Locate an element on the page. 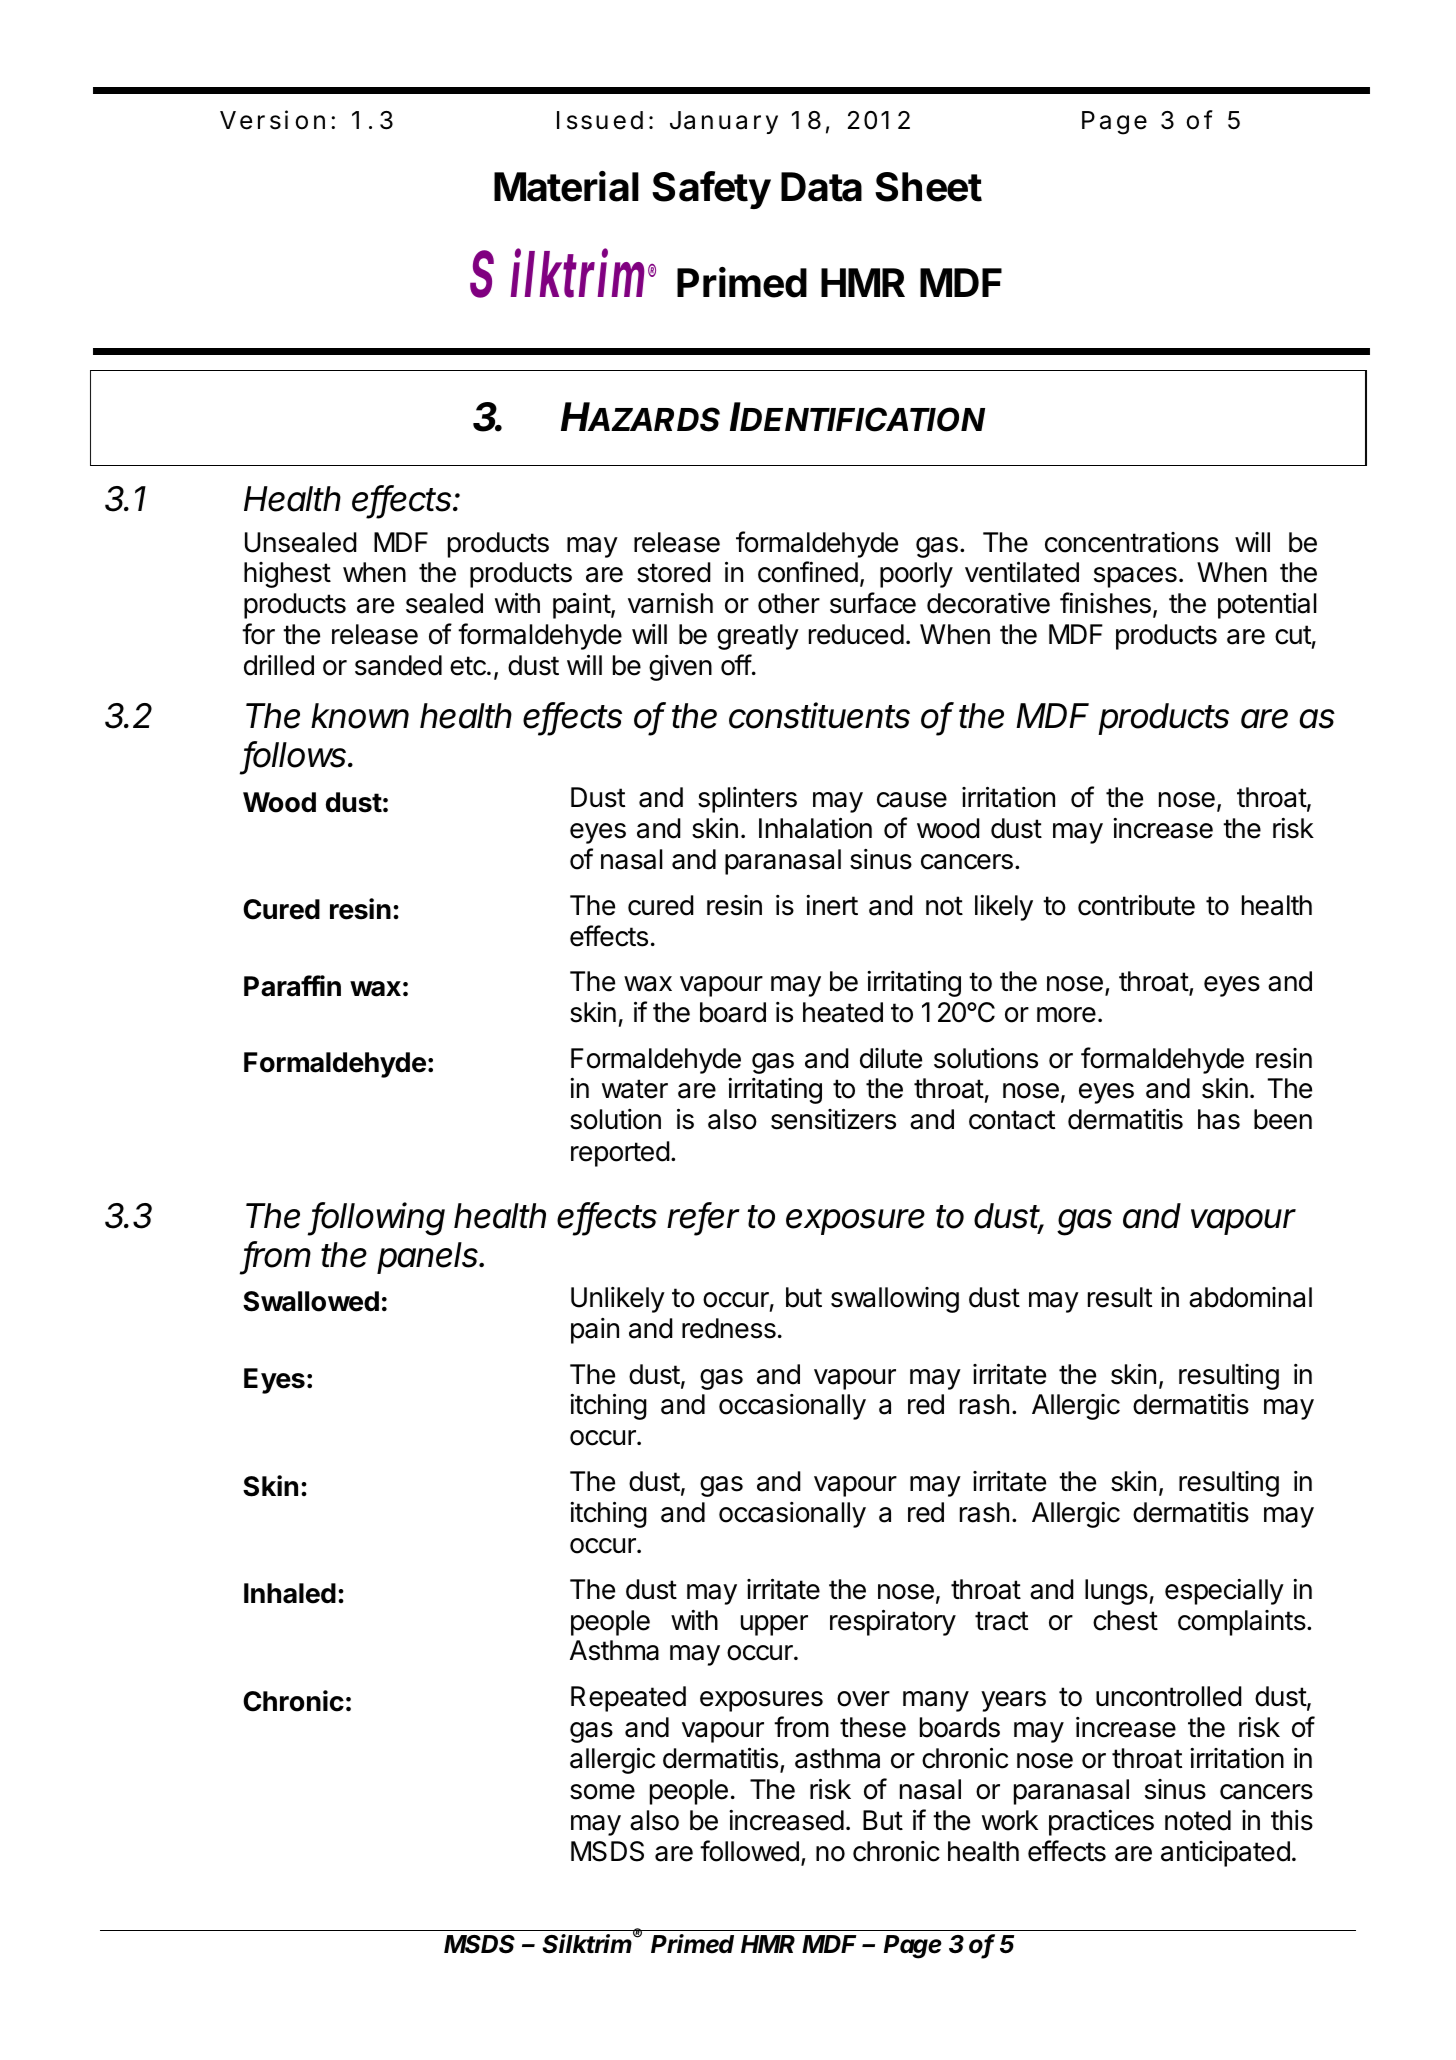 The height and width of the document is (2060, 1456). some is located at coordinates (602, 1792).
